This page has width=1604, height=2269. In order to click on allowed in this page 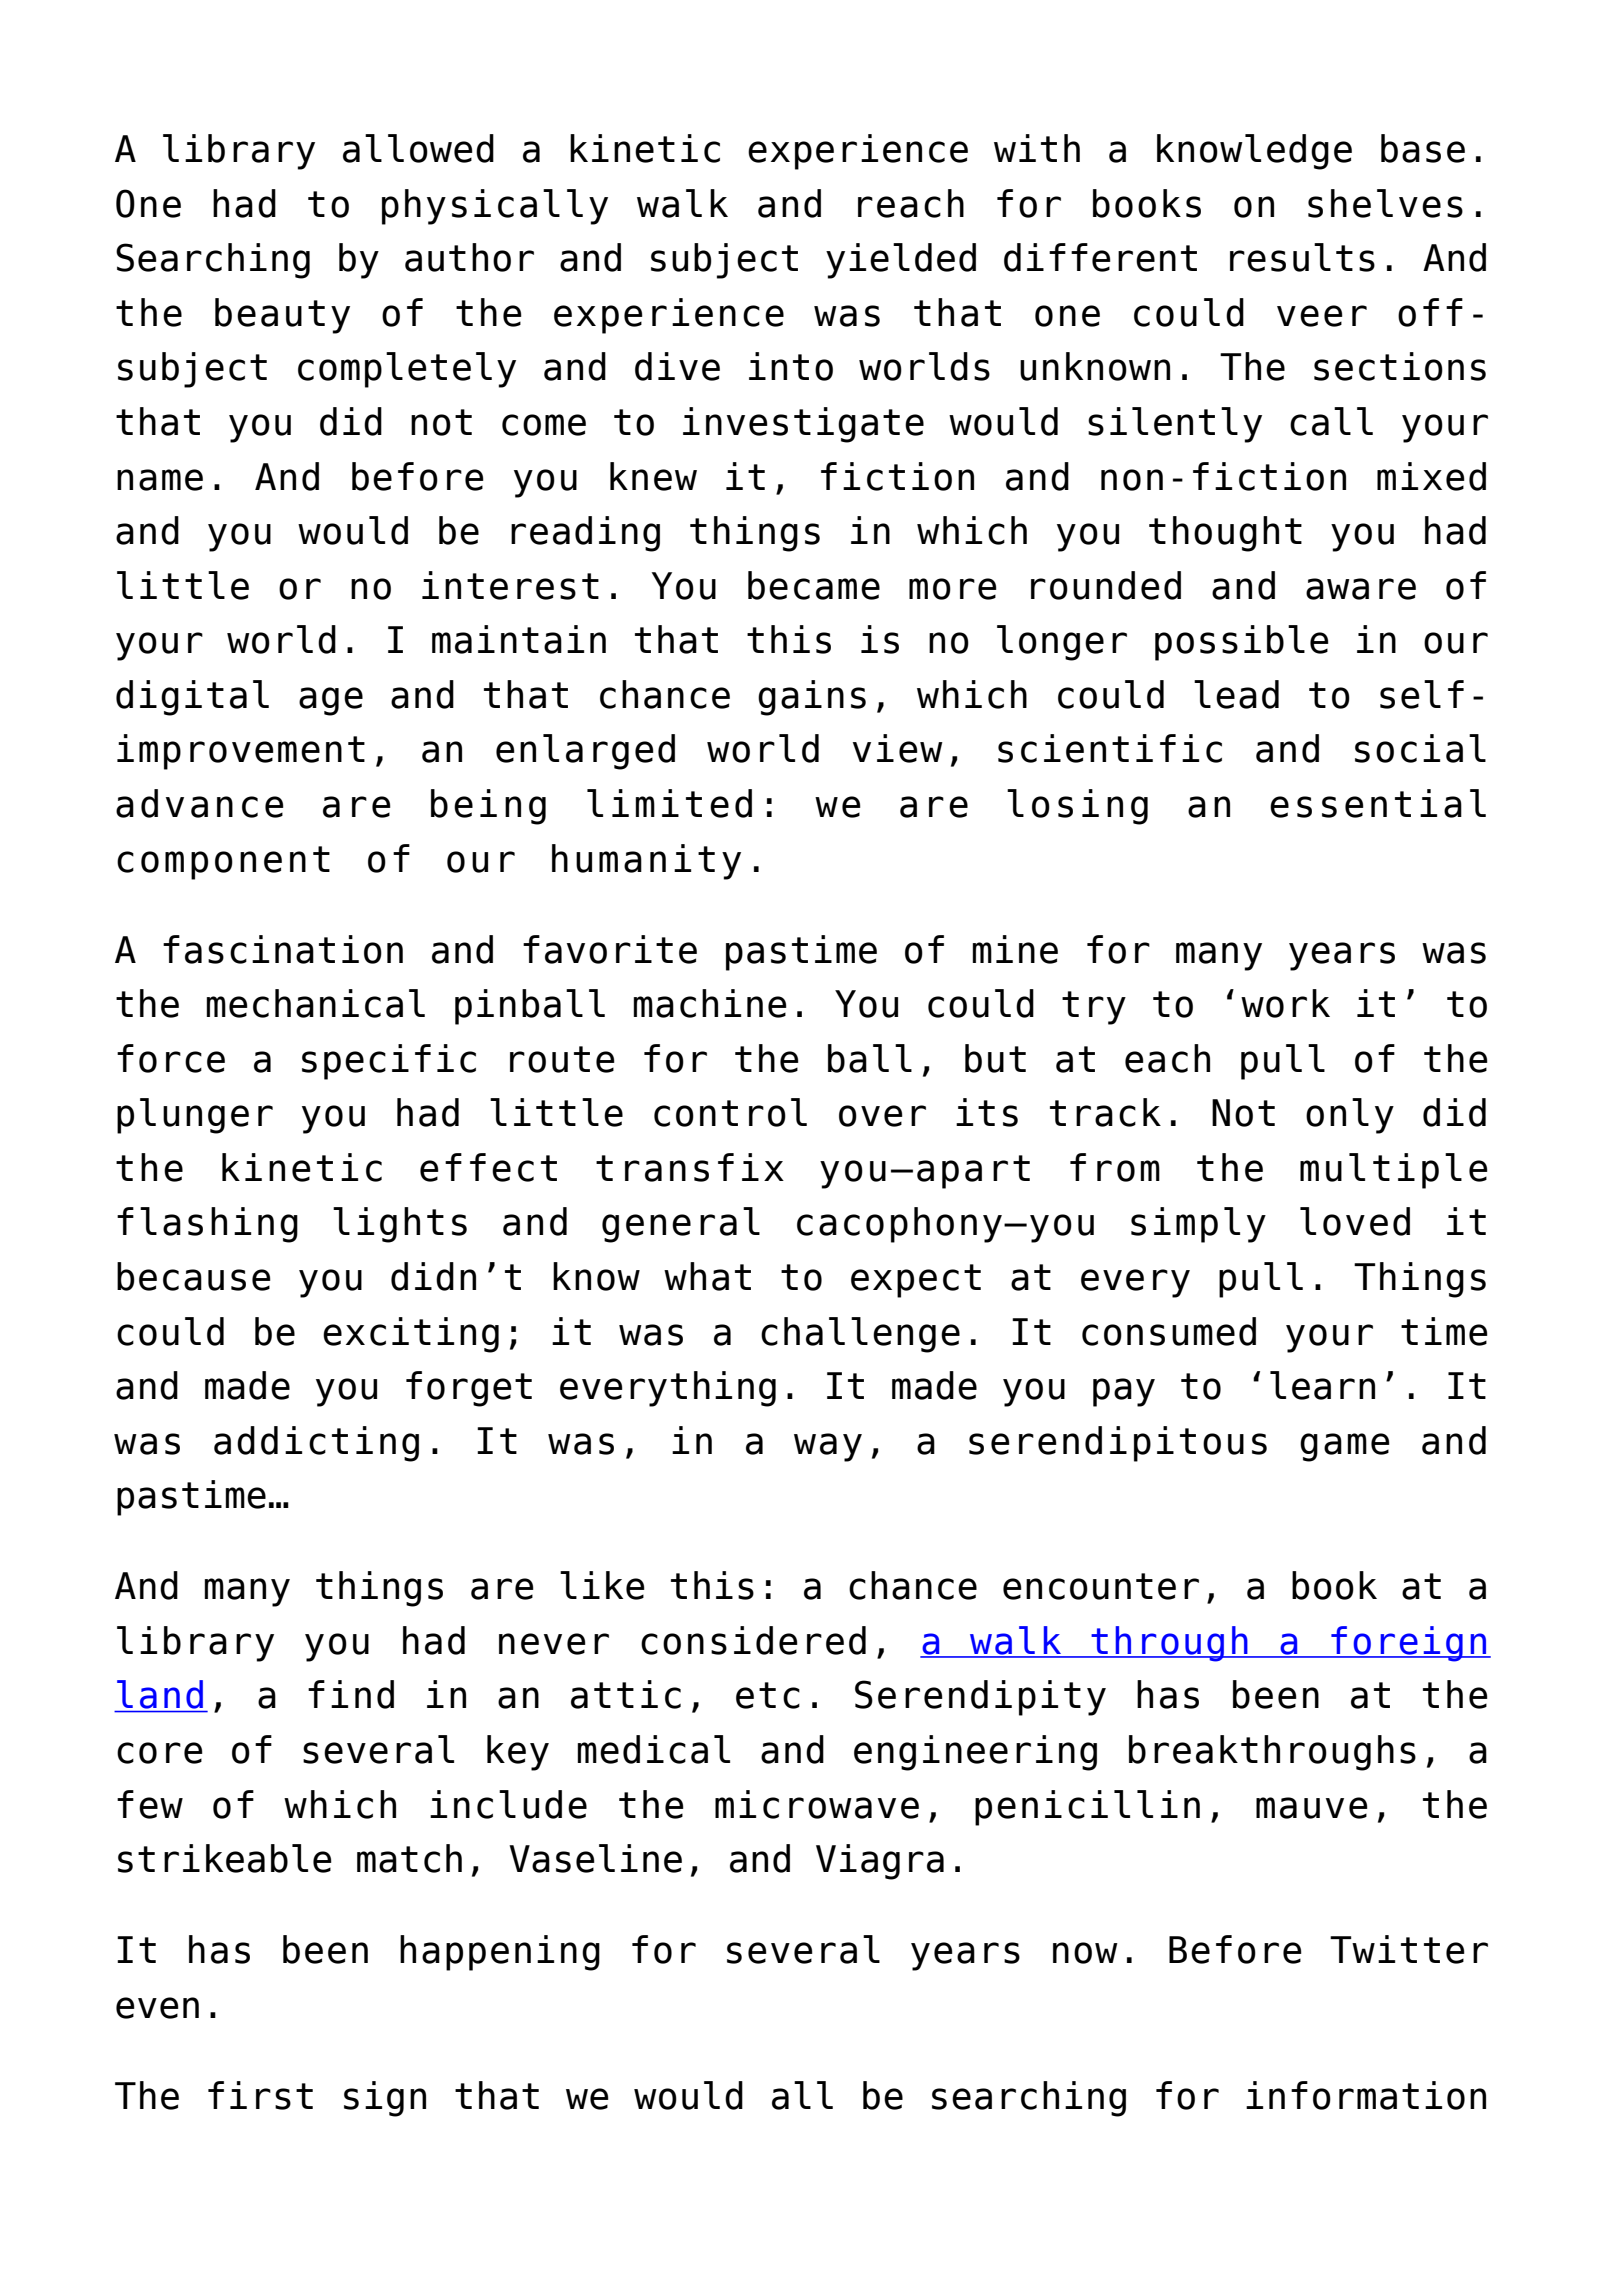, I will do `click(418, 148)`.
